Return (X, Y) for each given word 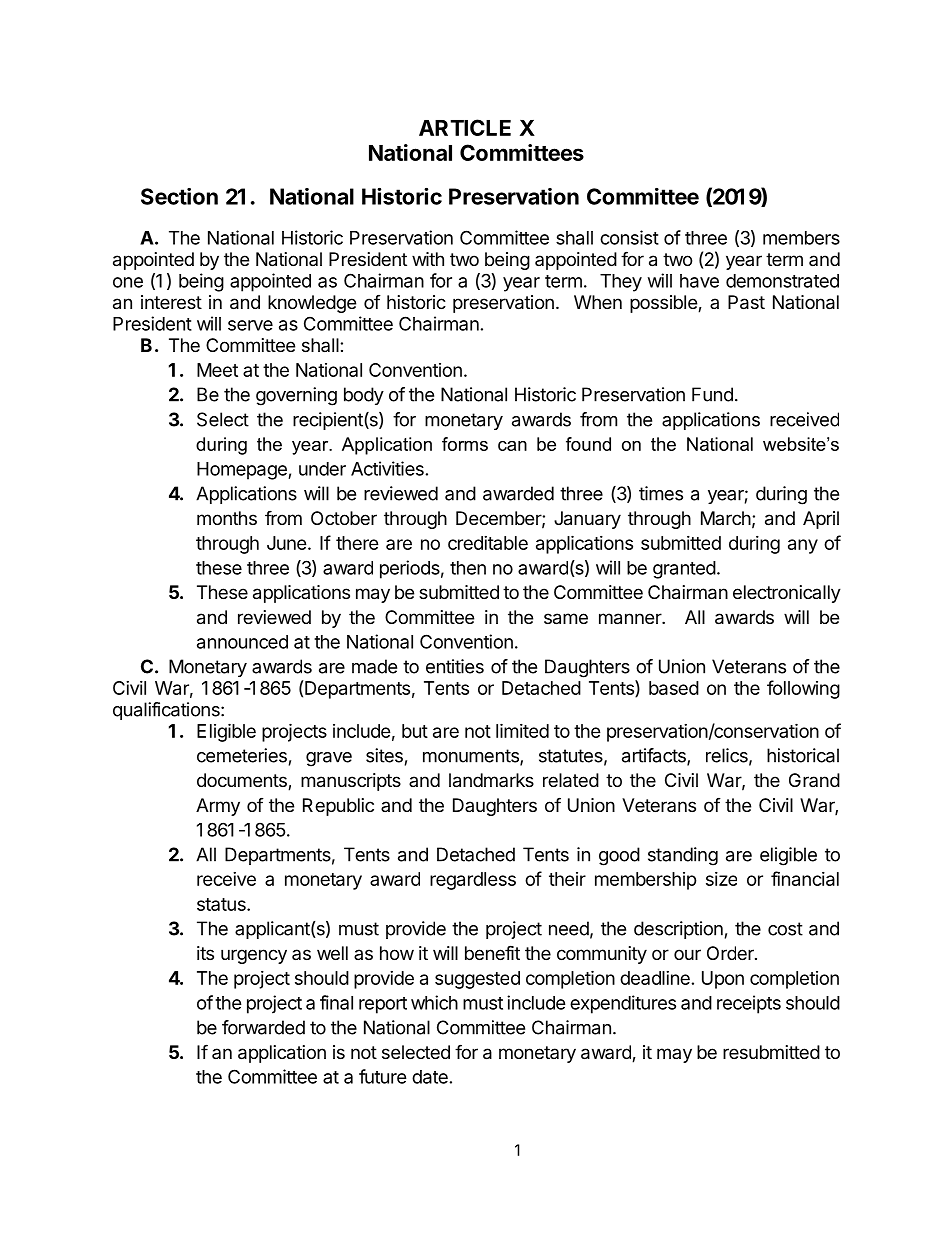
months (227, 518)
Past (746, 302)
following (803, 689)
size (721, 879)
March (726, 518)
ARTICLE (465, 127)
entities (455, 666)
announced (242, 642)
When (598, 302)
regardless (473, 881)
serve (250, 325)
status (222, 904)
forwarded (263, 1027)
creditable (488, 543)
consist (629, 237)
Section (179, 196)
